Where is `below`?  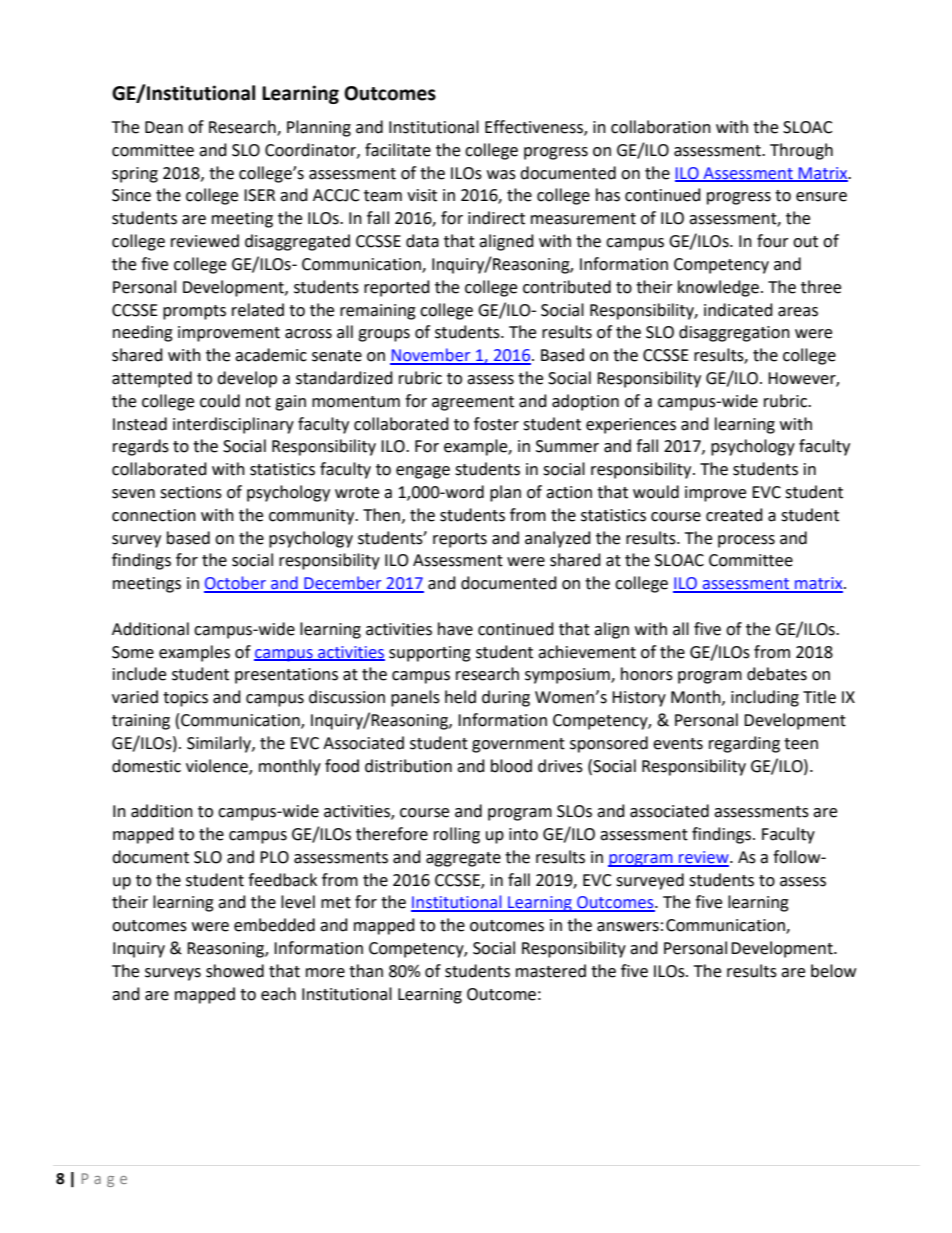
below is located at coordinates (833, 971).
